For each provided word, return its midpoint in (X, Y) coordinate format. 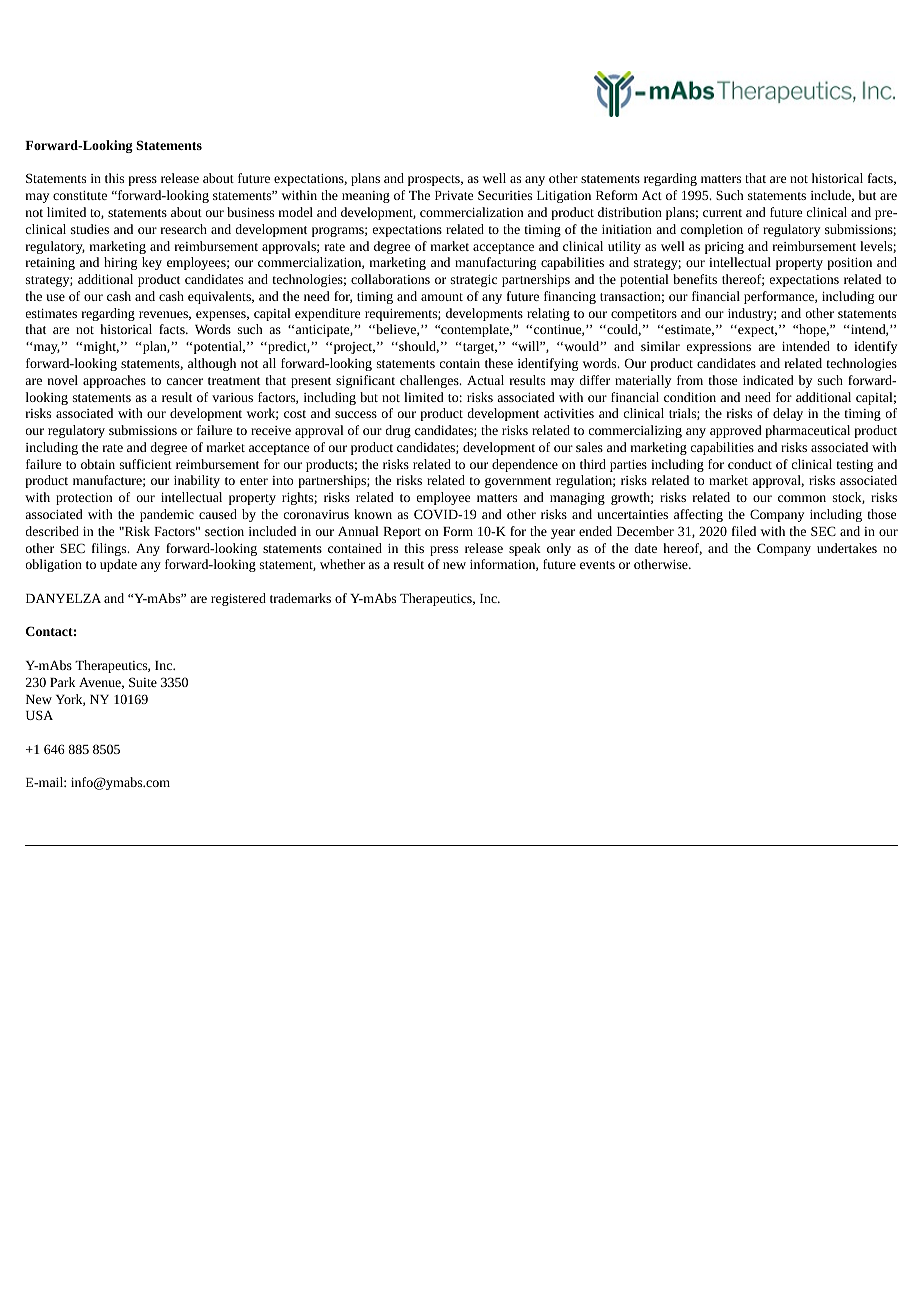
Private (454, 195)
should (418, 347)
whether (342, 564)
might (100, 347)
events (597, 565)
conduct (750, 464)
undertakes (847, 548)
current (722, 213)
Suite (143, 682)
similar (660, 346)
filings (110, 549)
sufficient (146, 464)
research (184, 229)
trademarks (300, 598)
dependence (525, 465)
